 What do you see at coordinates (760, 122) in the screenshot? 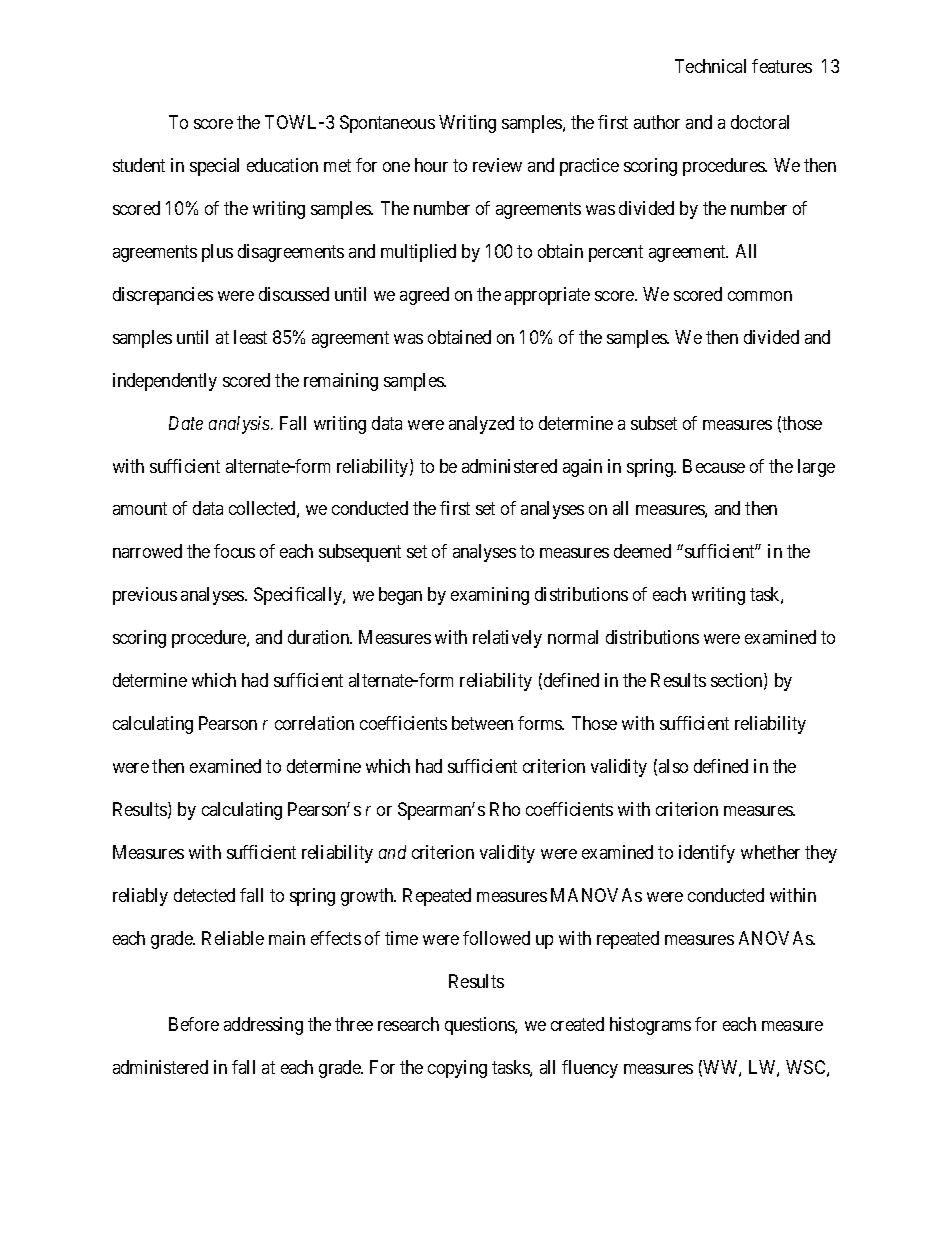
I see `doctoral` at bounding box center [760, 122].
